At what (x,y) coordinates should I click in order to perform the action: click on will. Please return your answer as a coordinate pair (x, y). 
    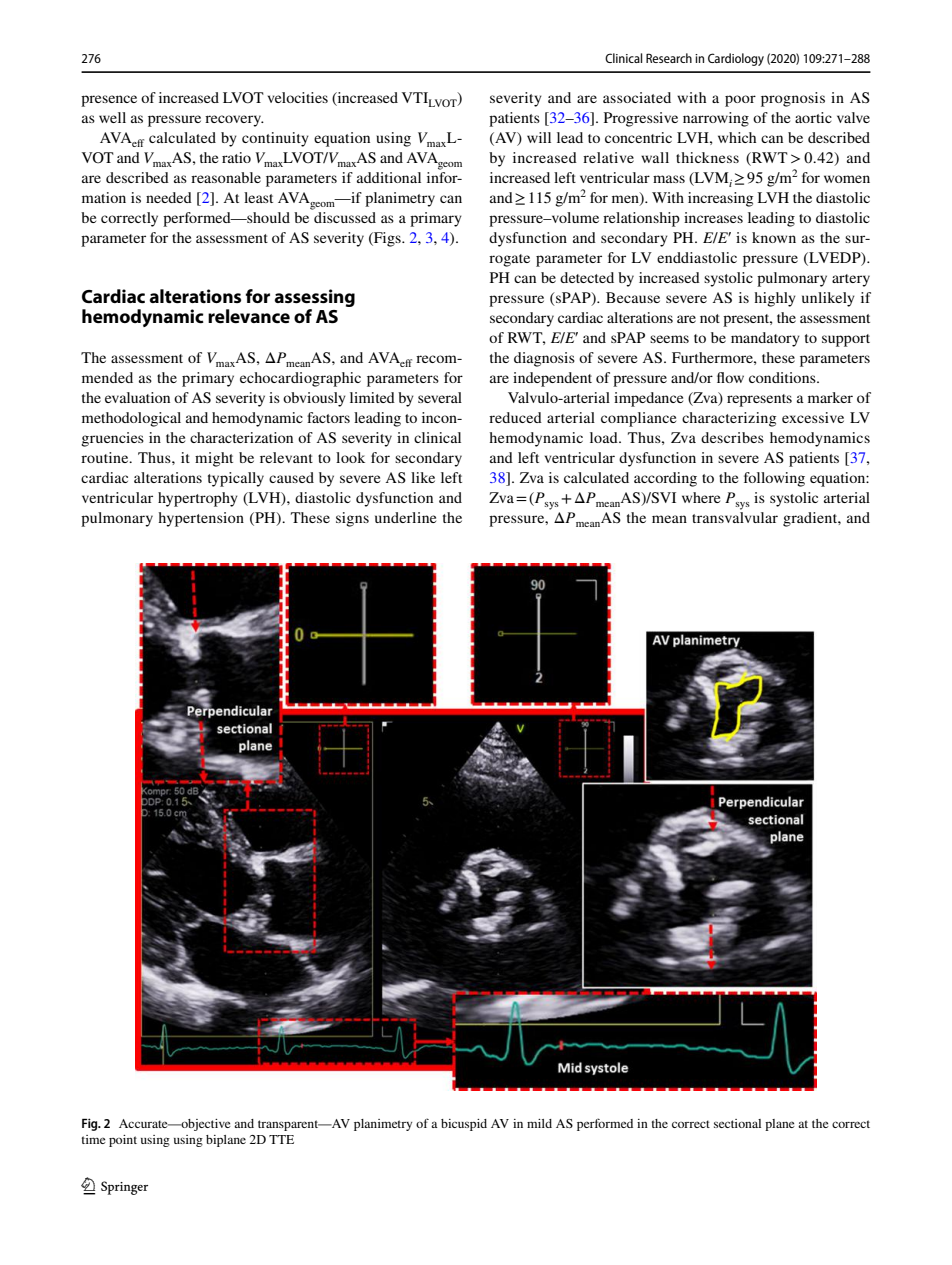
    Looking at the image, I should click on (539, 137).
